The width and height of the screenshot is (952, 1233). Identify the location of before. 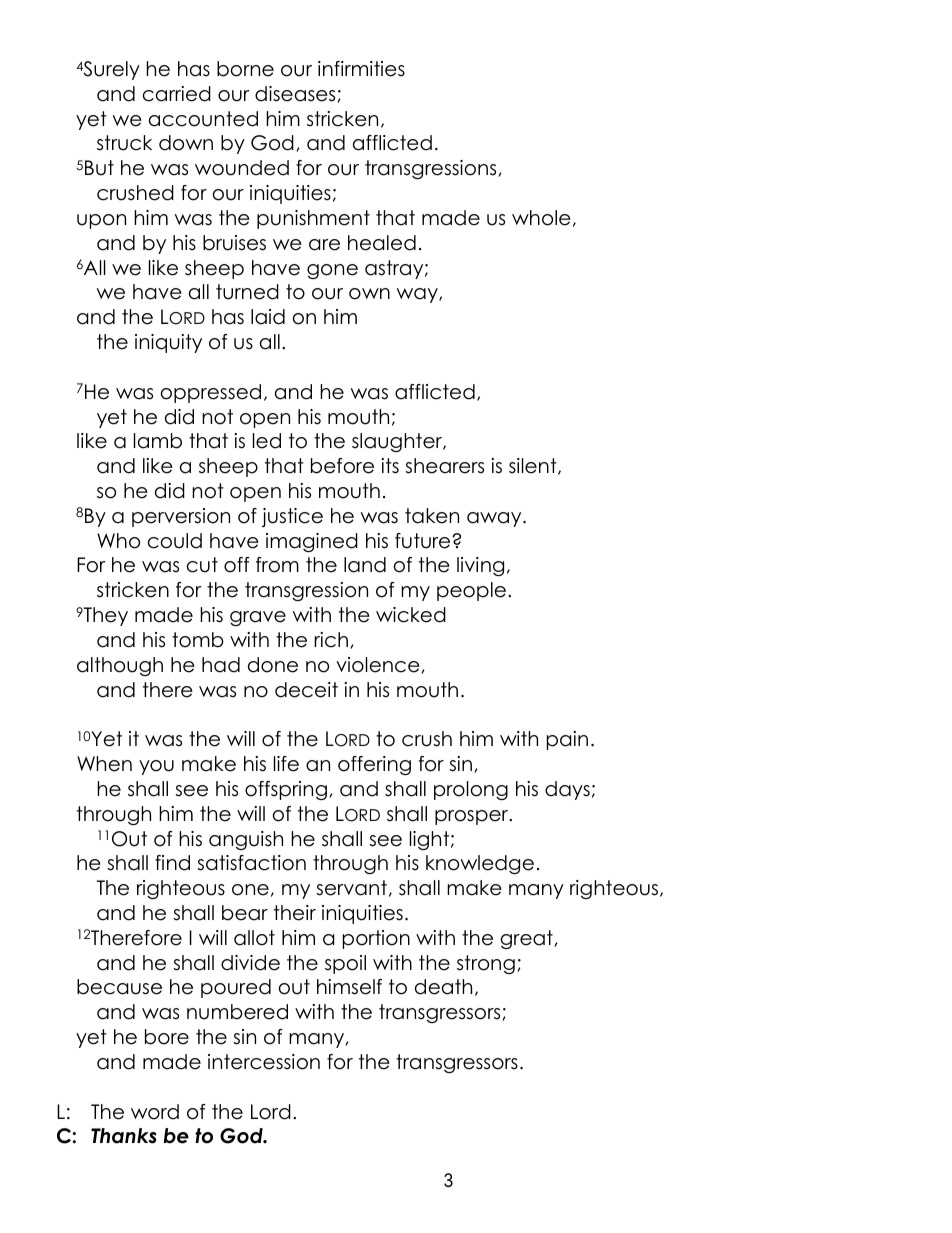
(342, 466).
